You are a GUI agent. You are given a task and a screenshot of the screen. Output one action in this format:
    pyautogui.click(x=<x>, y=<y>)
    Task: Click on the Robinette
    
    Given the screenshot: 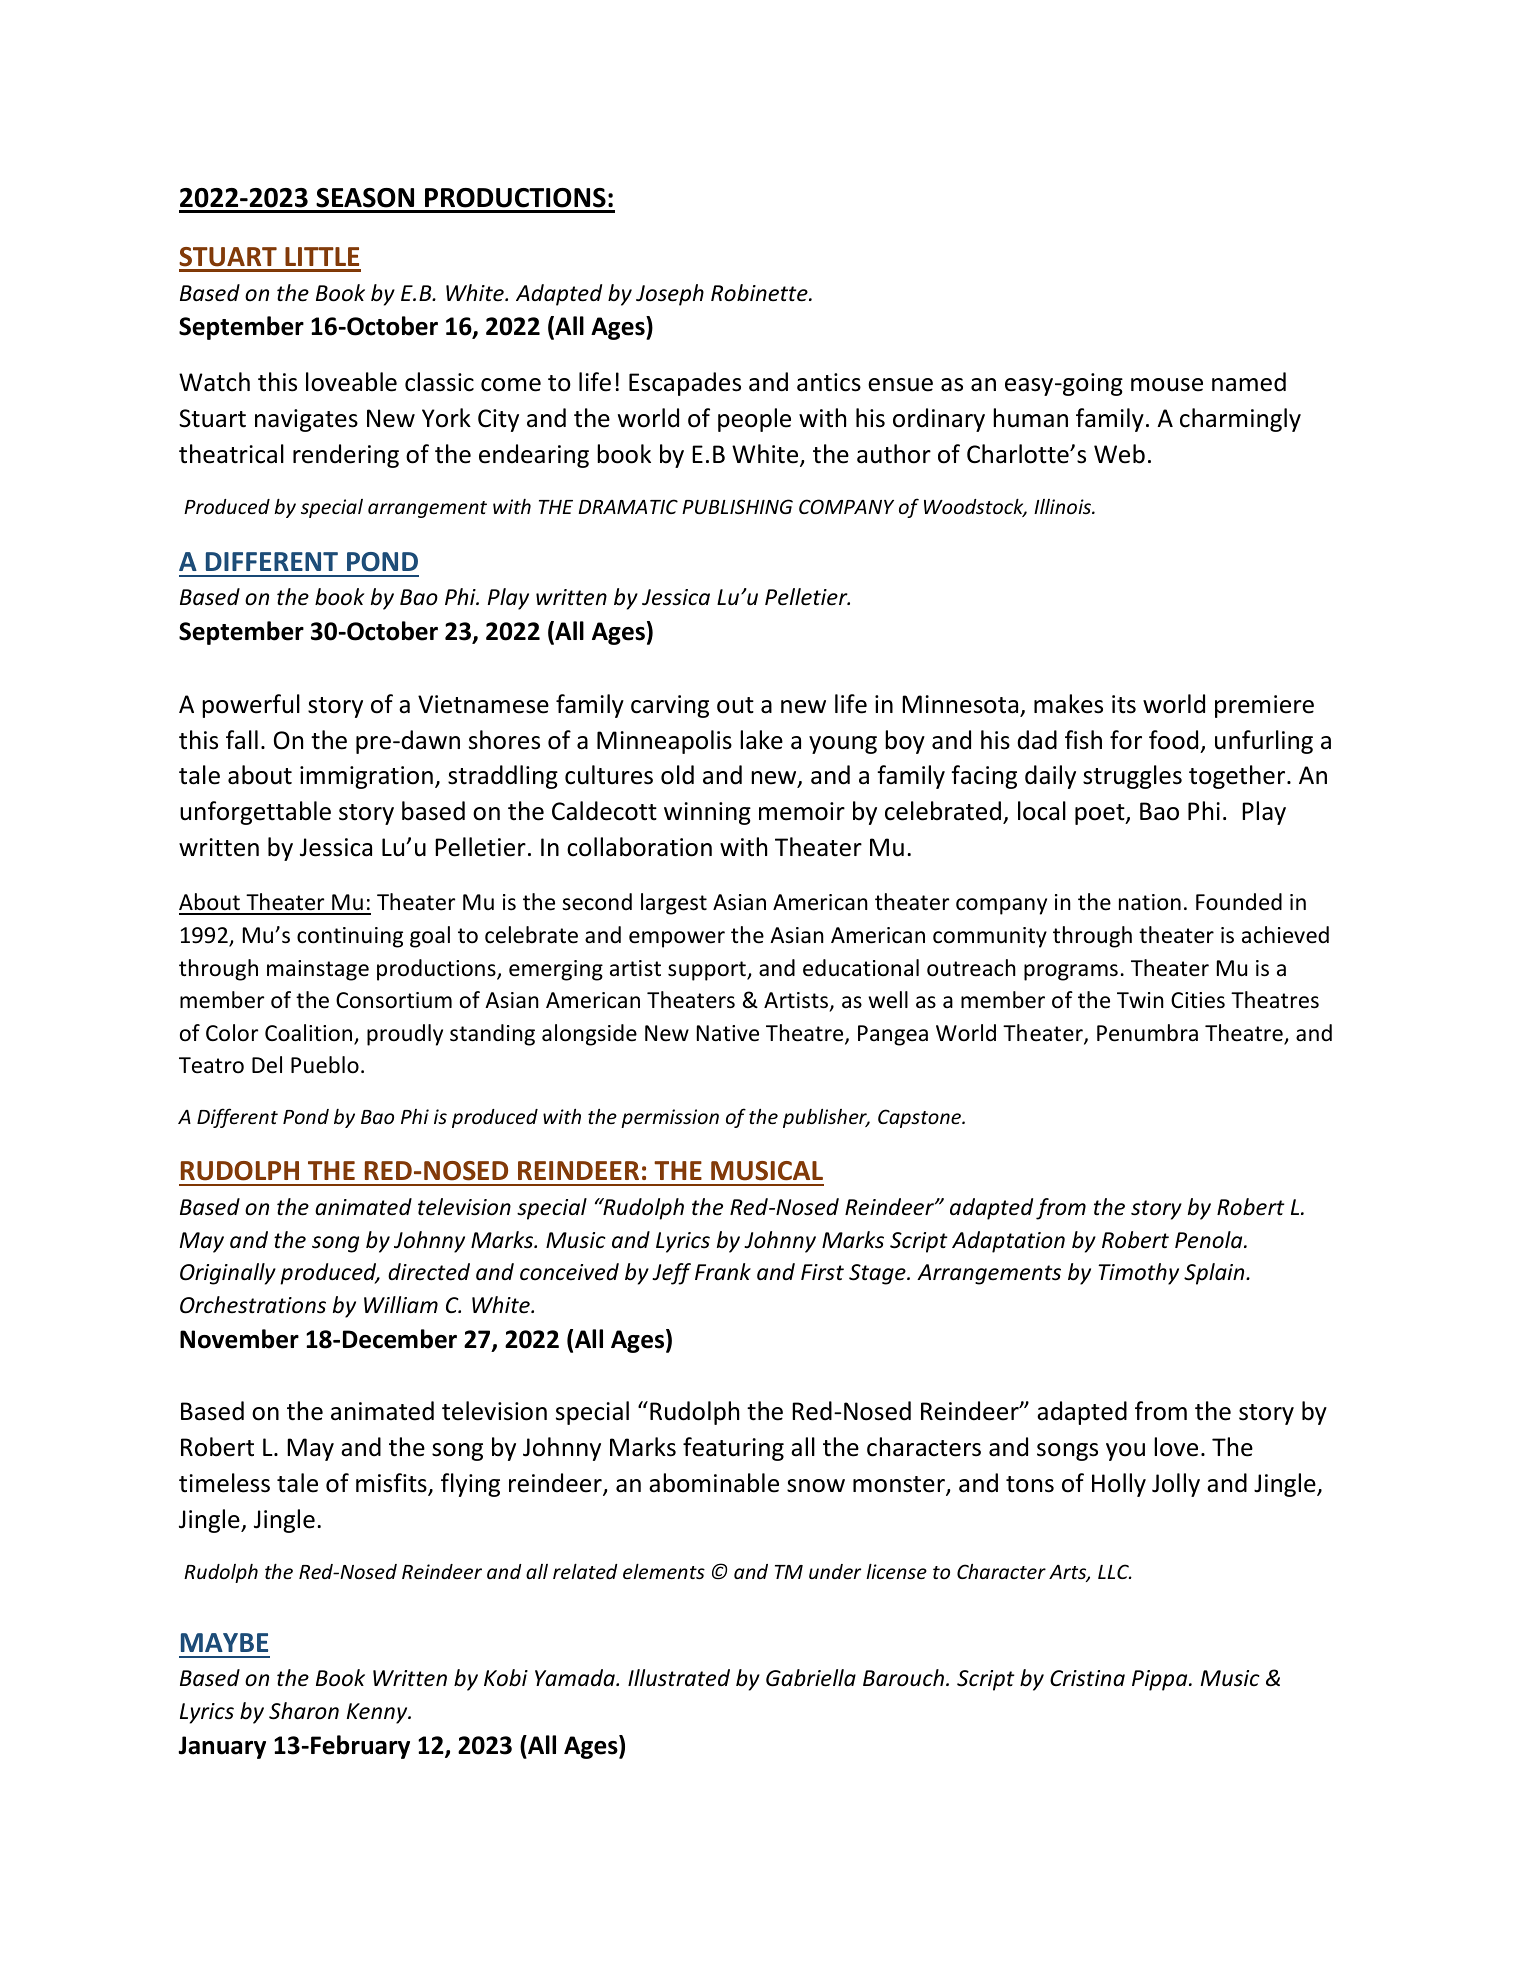 What is the action you would take?
    pyautogui.click(x=760, y=293)
